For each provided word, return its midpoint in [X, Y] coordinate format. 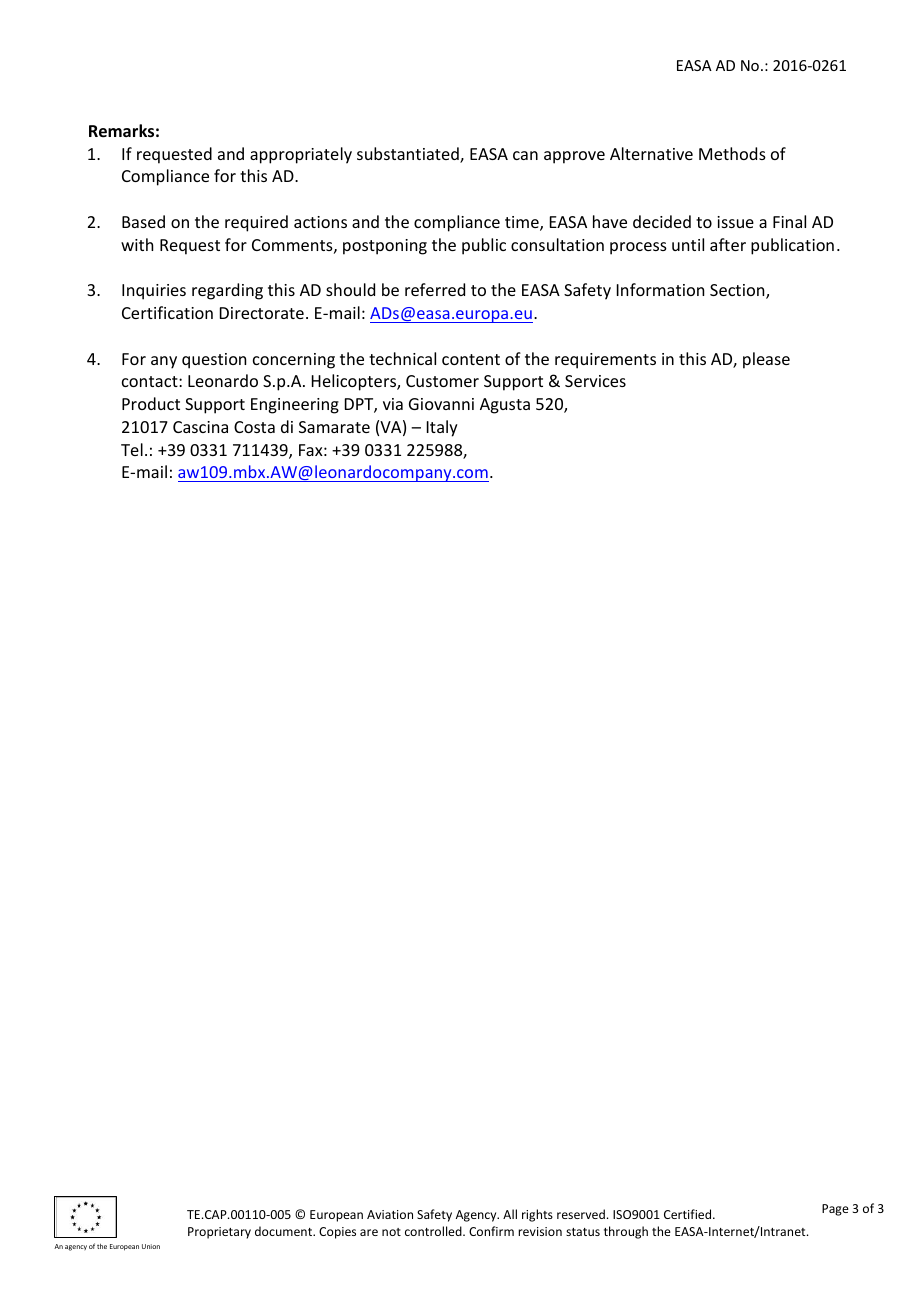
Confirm [491, 1231]
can [525, 155]
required [256, 223]
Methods [732, 153]
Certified [689, 1214]
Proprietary [219, 1233]
